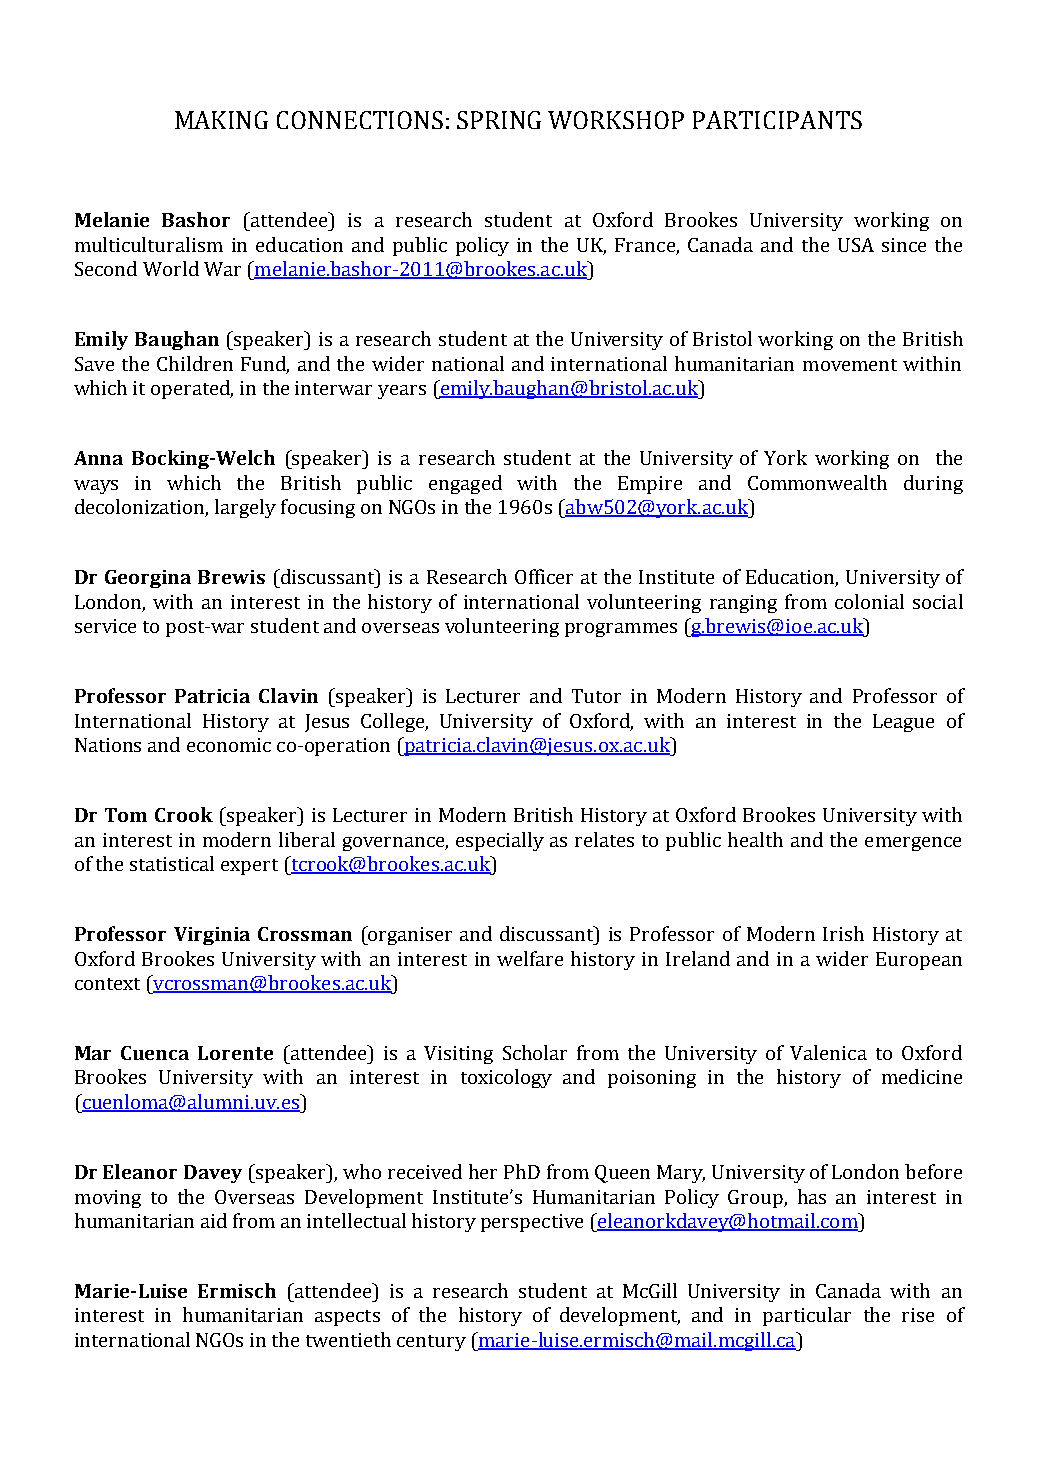 The width and height of the image is (1037, 1467). I want to click on aid, so click(214, 1220).
